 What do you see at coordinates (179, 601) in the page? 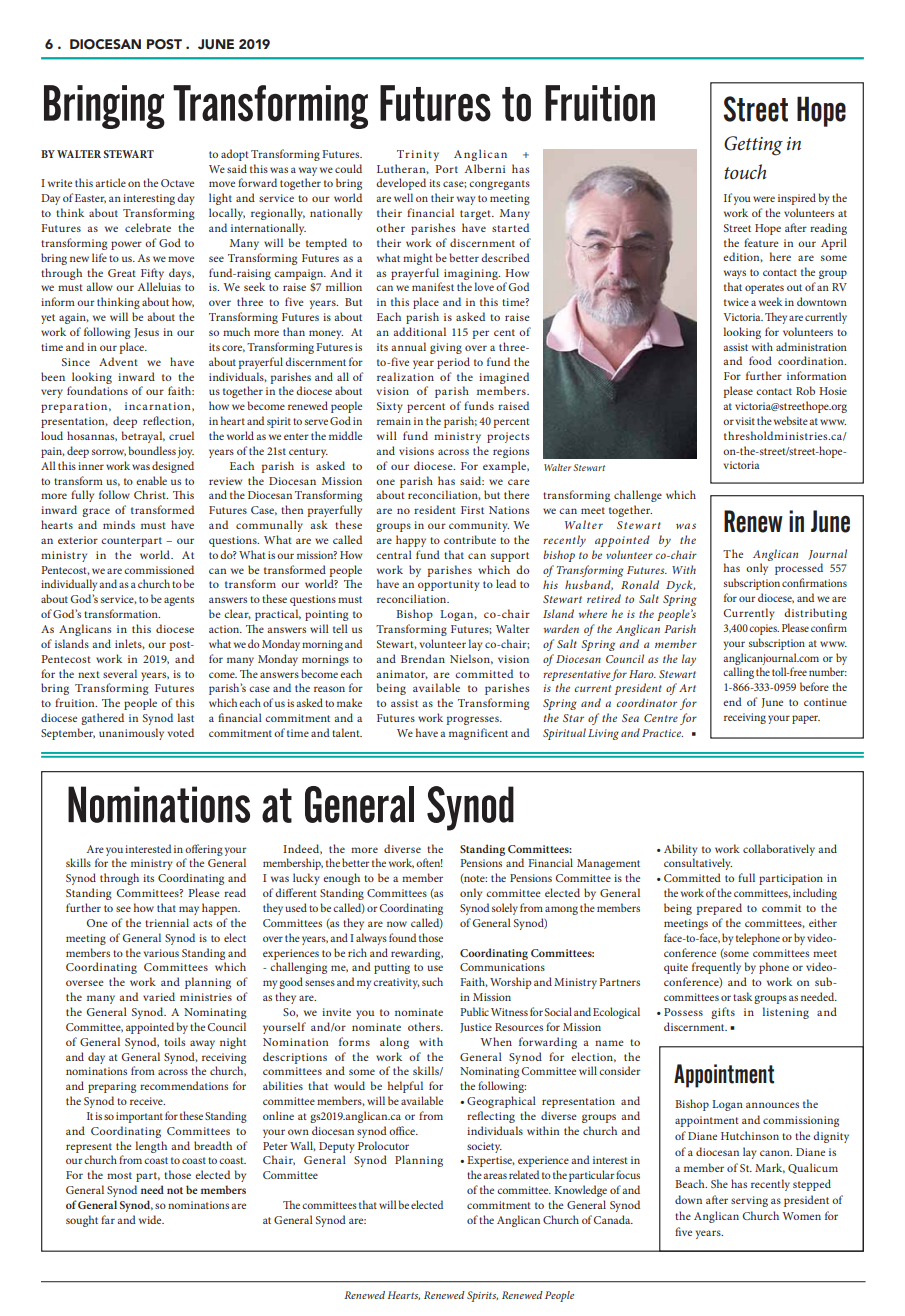
I see `agents` at bounding box center [179, 601].
